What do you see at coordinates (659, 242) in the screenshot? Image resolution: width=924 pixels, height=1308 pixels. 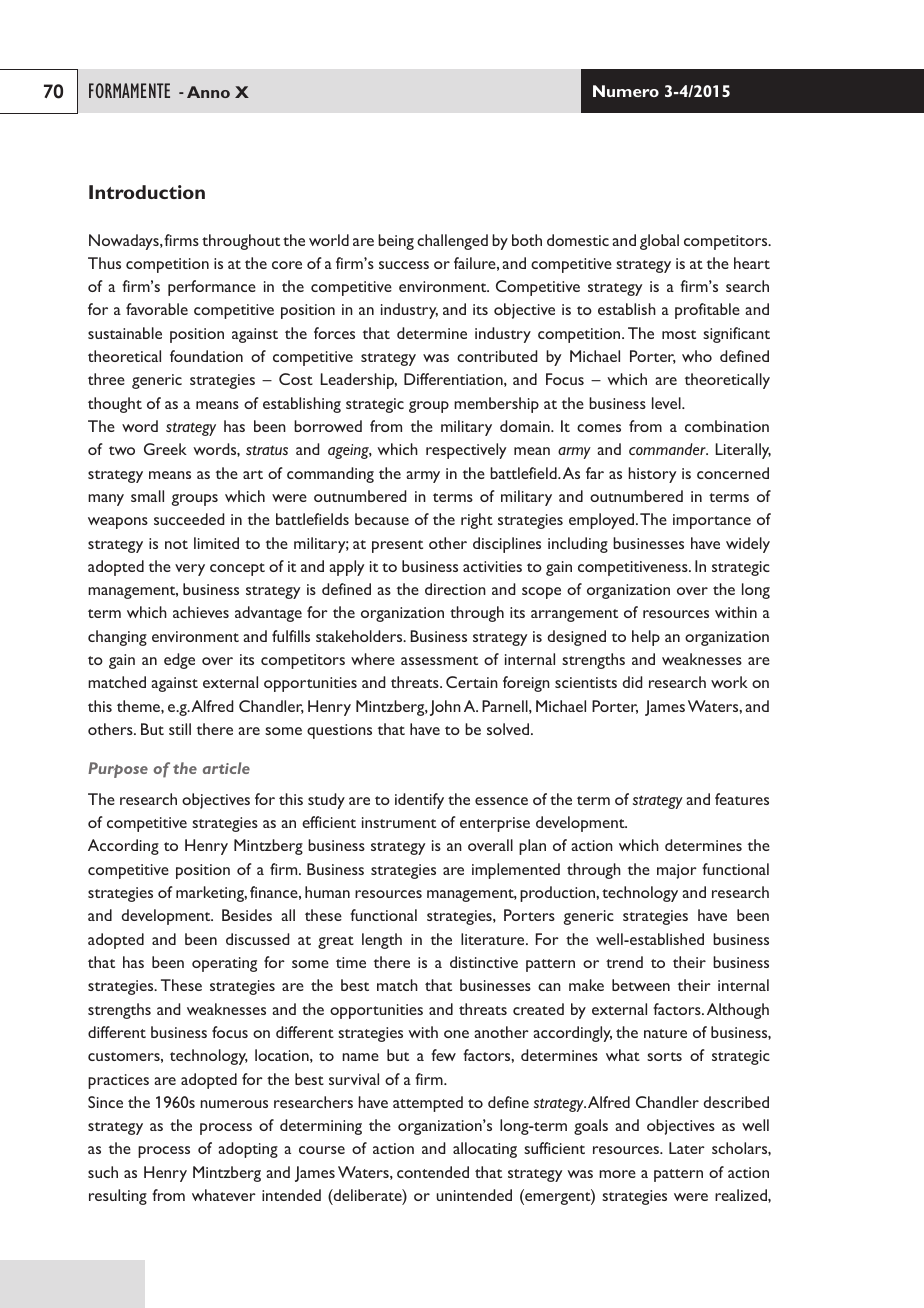 I see `global` at bounding box center [659, 242].
